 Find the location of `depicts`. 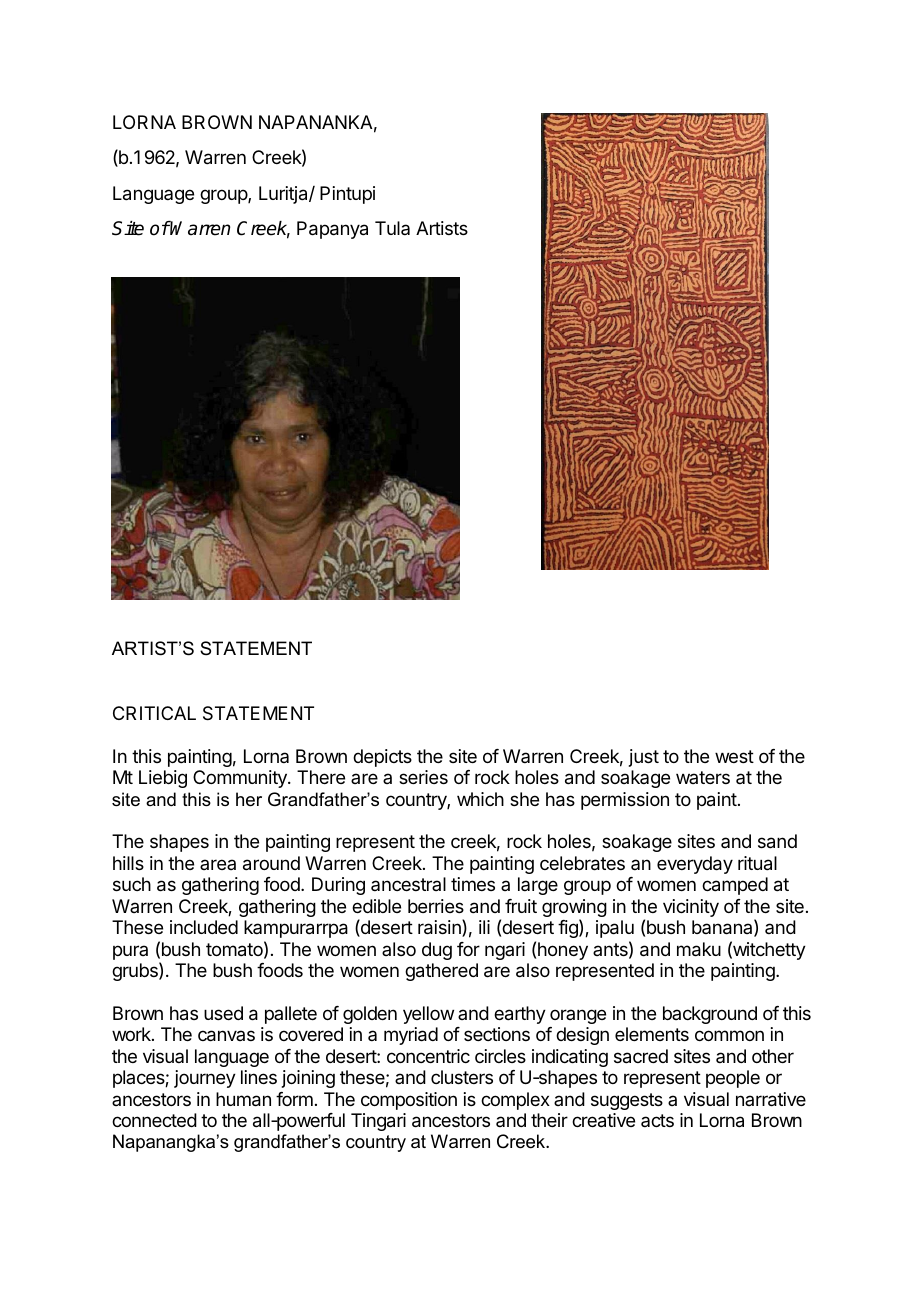

depicts is located at coordinates (382, 758).
